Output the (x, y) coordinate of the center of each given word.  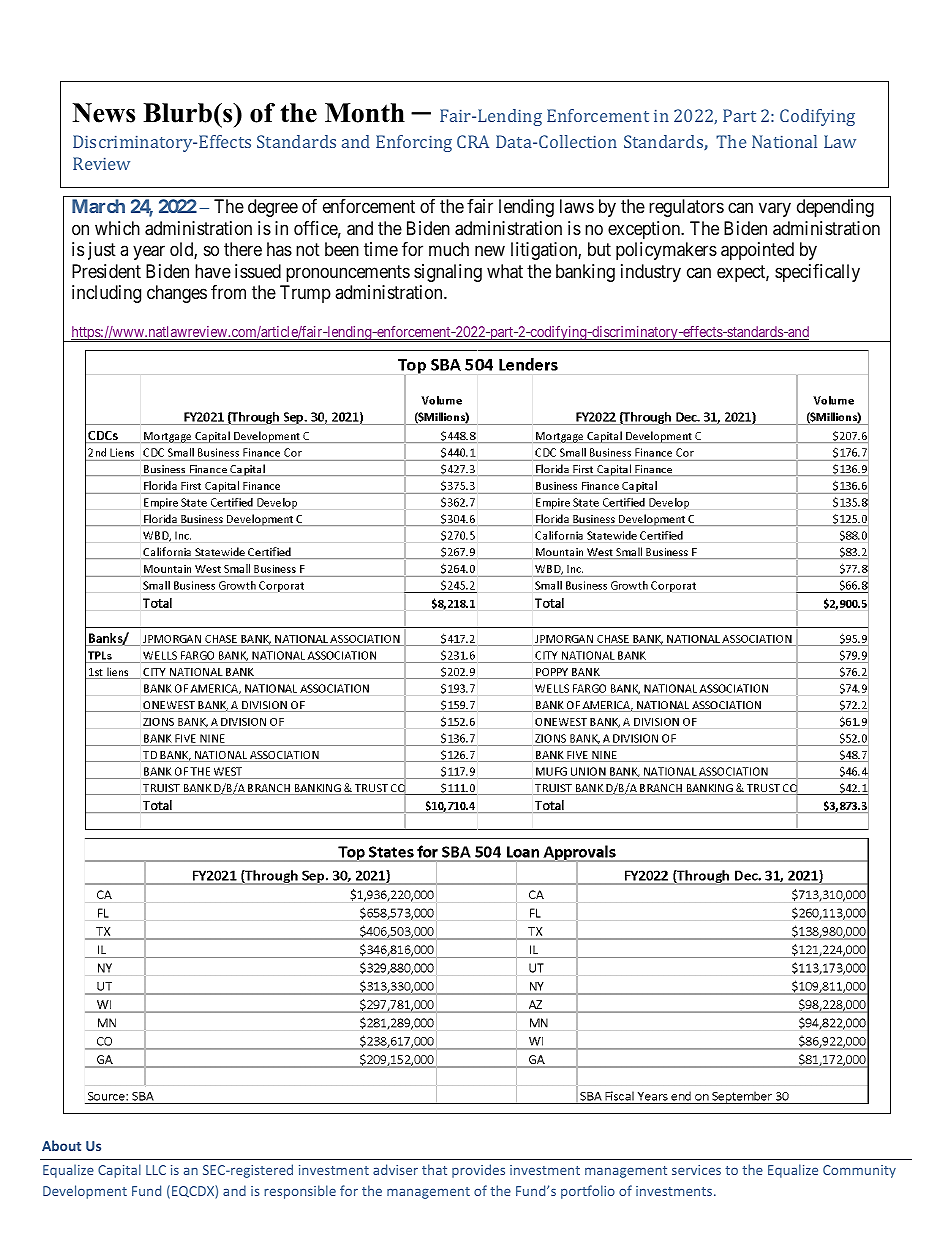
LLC (156, 1170)
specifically (817, 273)
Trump (305, 294)
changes (177, 294)
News (103, 113)
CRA (473, 141)
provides (478, 1171)
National (784, 141)
